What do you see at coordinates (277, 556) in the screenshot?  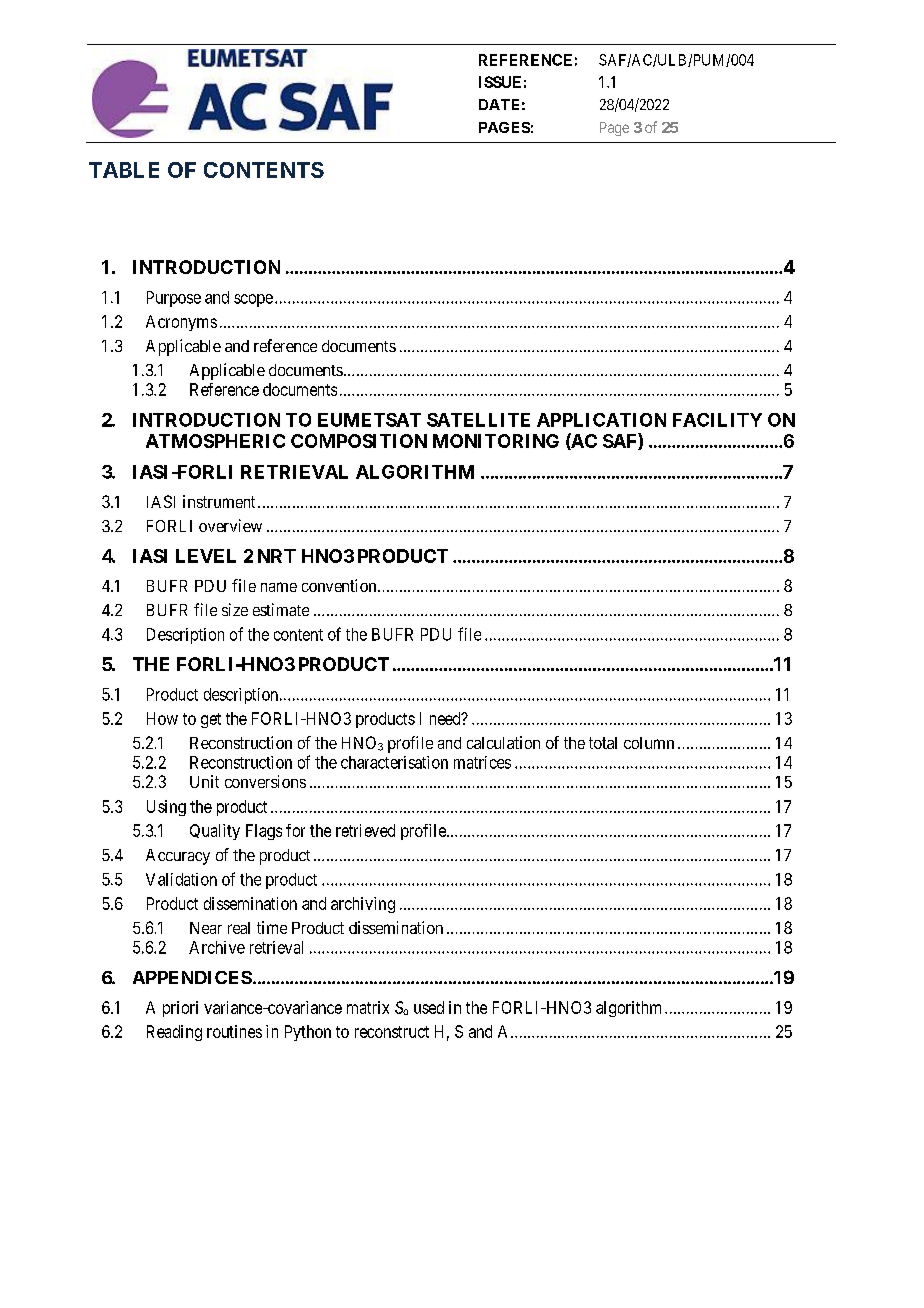 I see `NRT` at bounding box center [277, 556].
